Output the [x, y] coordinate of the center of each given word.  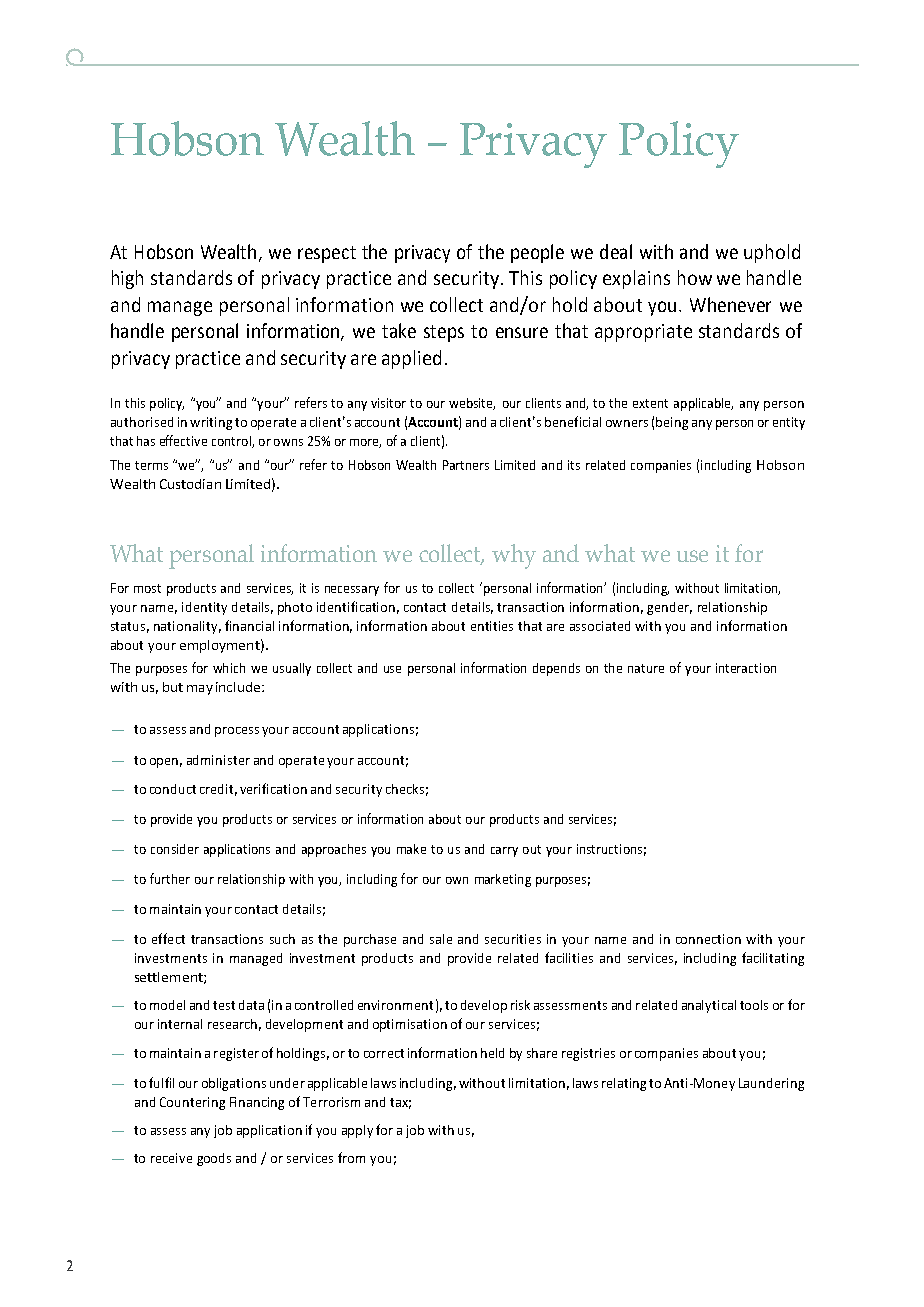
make [411, 849]
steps [444, 333]
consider [175, 849]
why [514, 556]
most [147, 588]
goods [214, 1159]
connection [708, 939]
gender [669, 608]
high [127, 279]
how [695, 277]
